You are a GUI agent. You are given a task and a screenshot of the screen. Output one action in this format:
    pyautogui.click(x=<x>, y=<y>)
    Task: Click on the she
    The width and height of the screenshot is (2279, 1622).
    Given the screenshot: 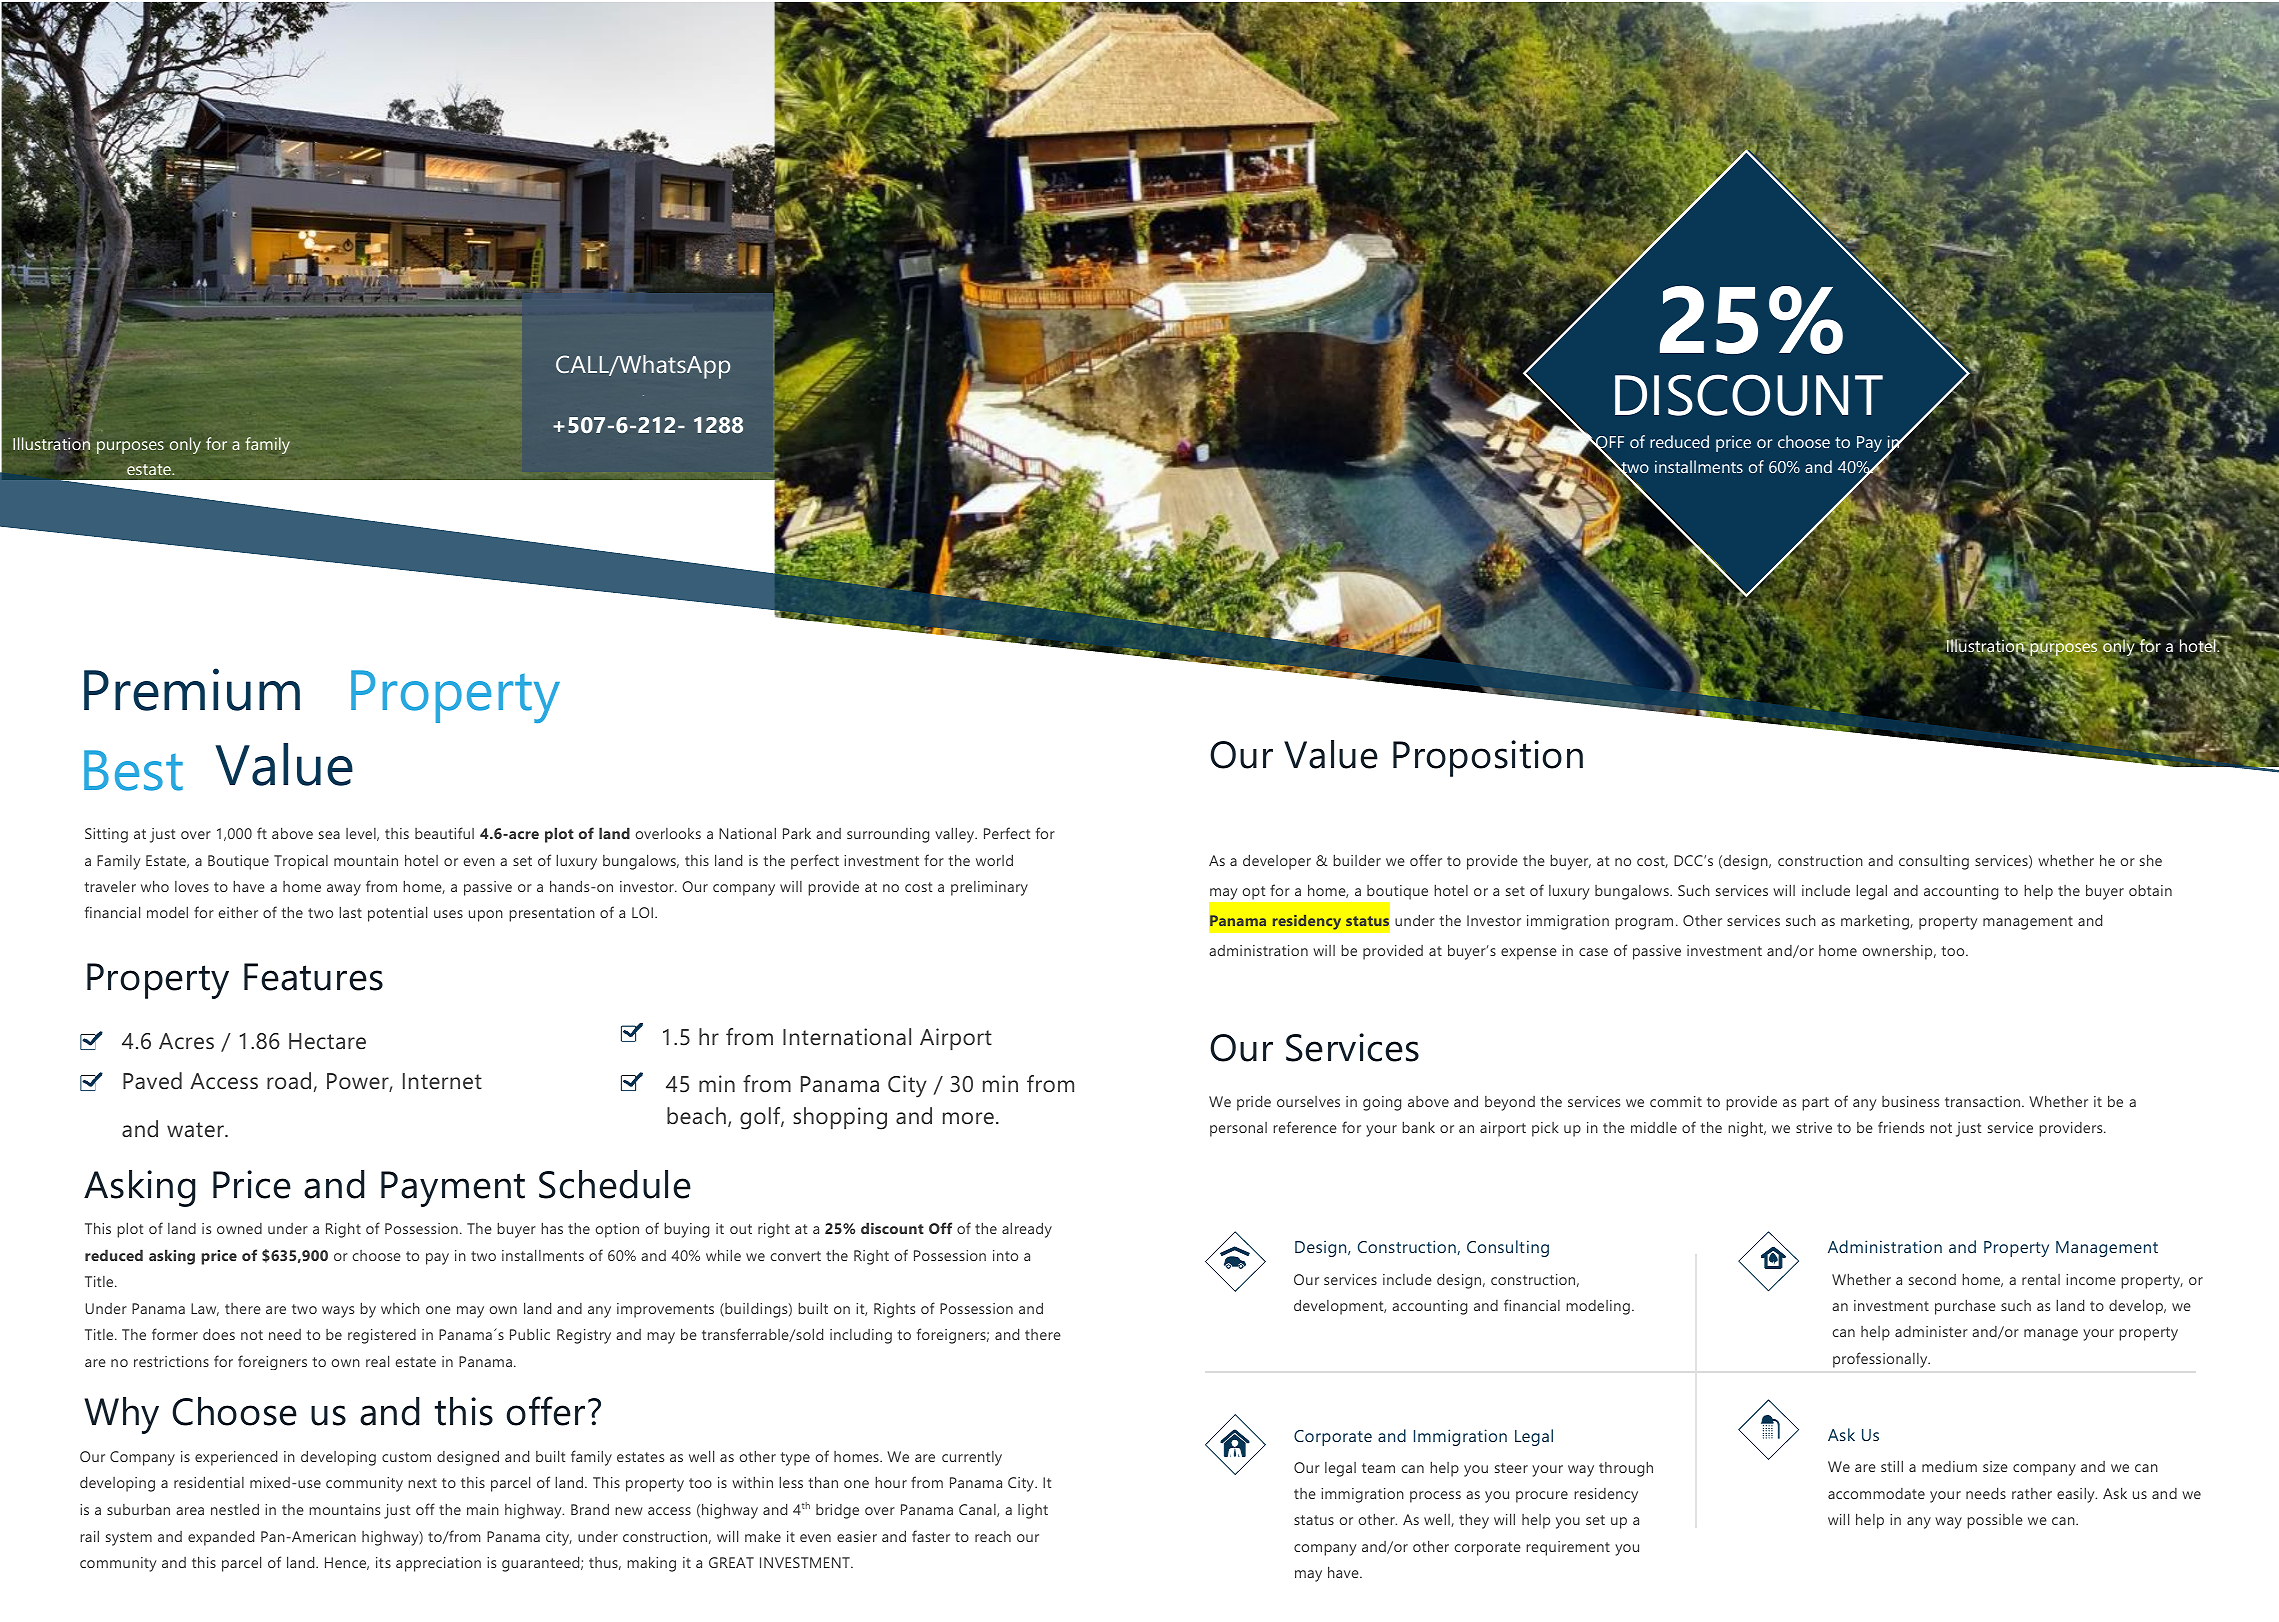 What is the action you would take?
    pyautogui.click(x=2151, y=860)
